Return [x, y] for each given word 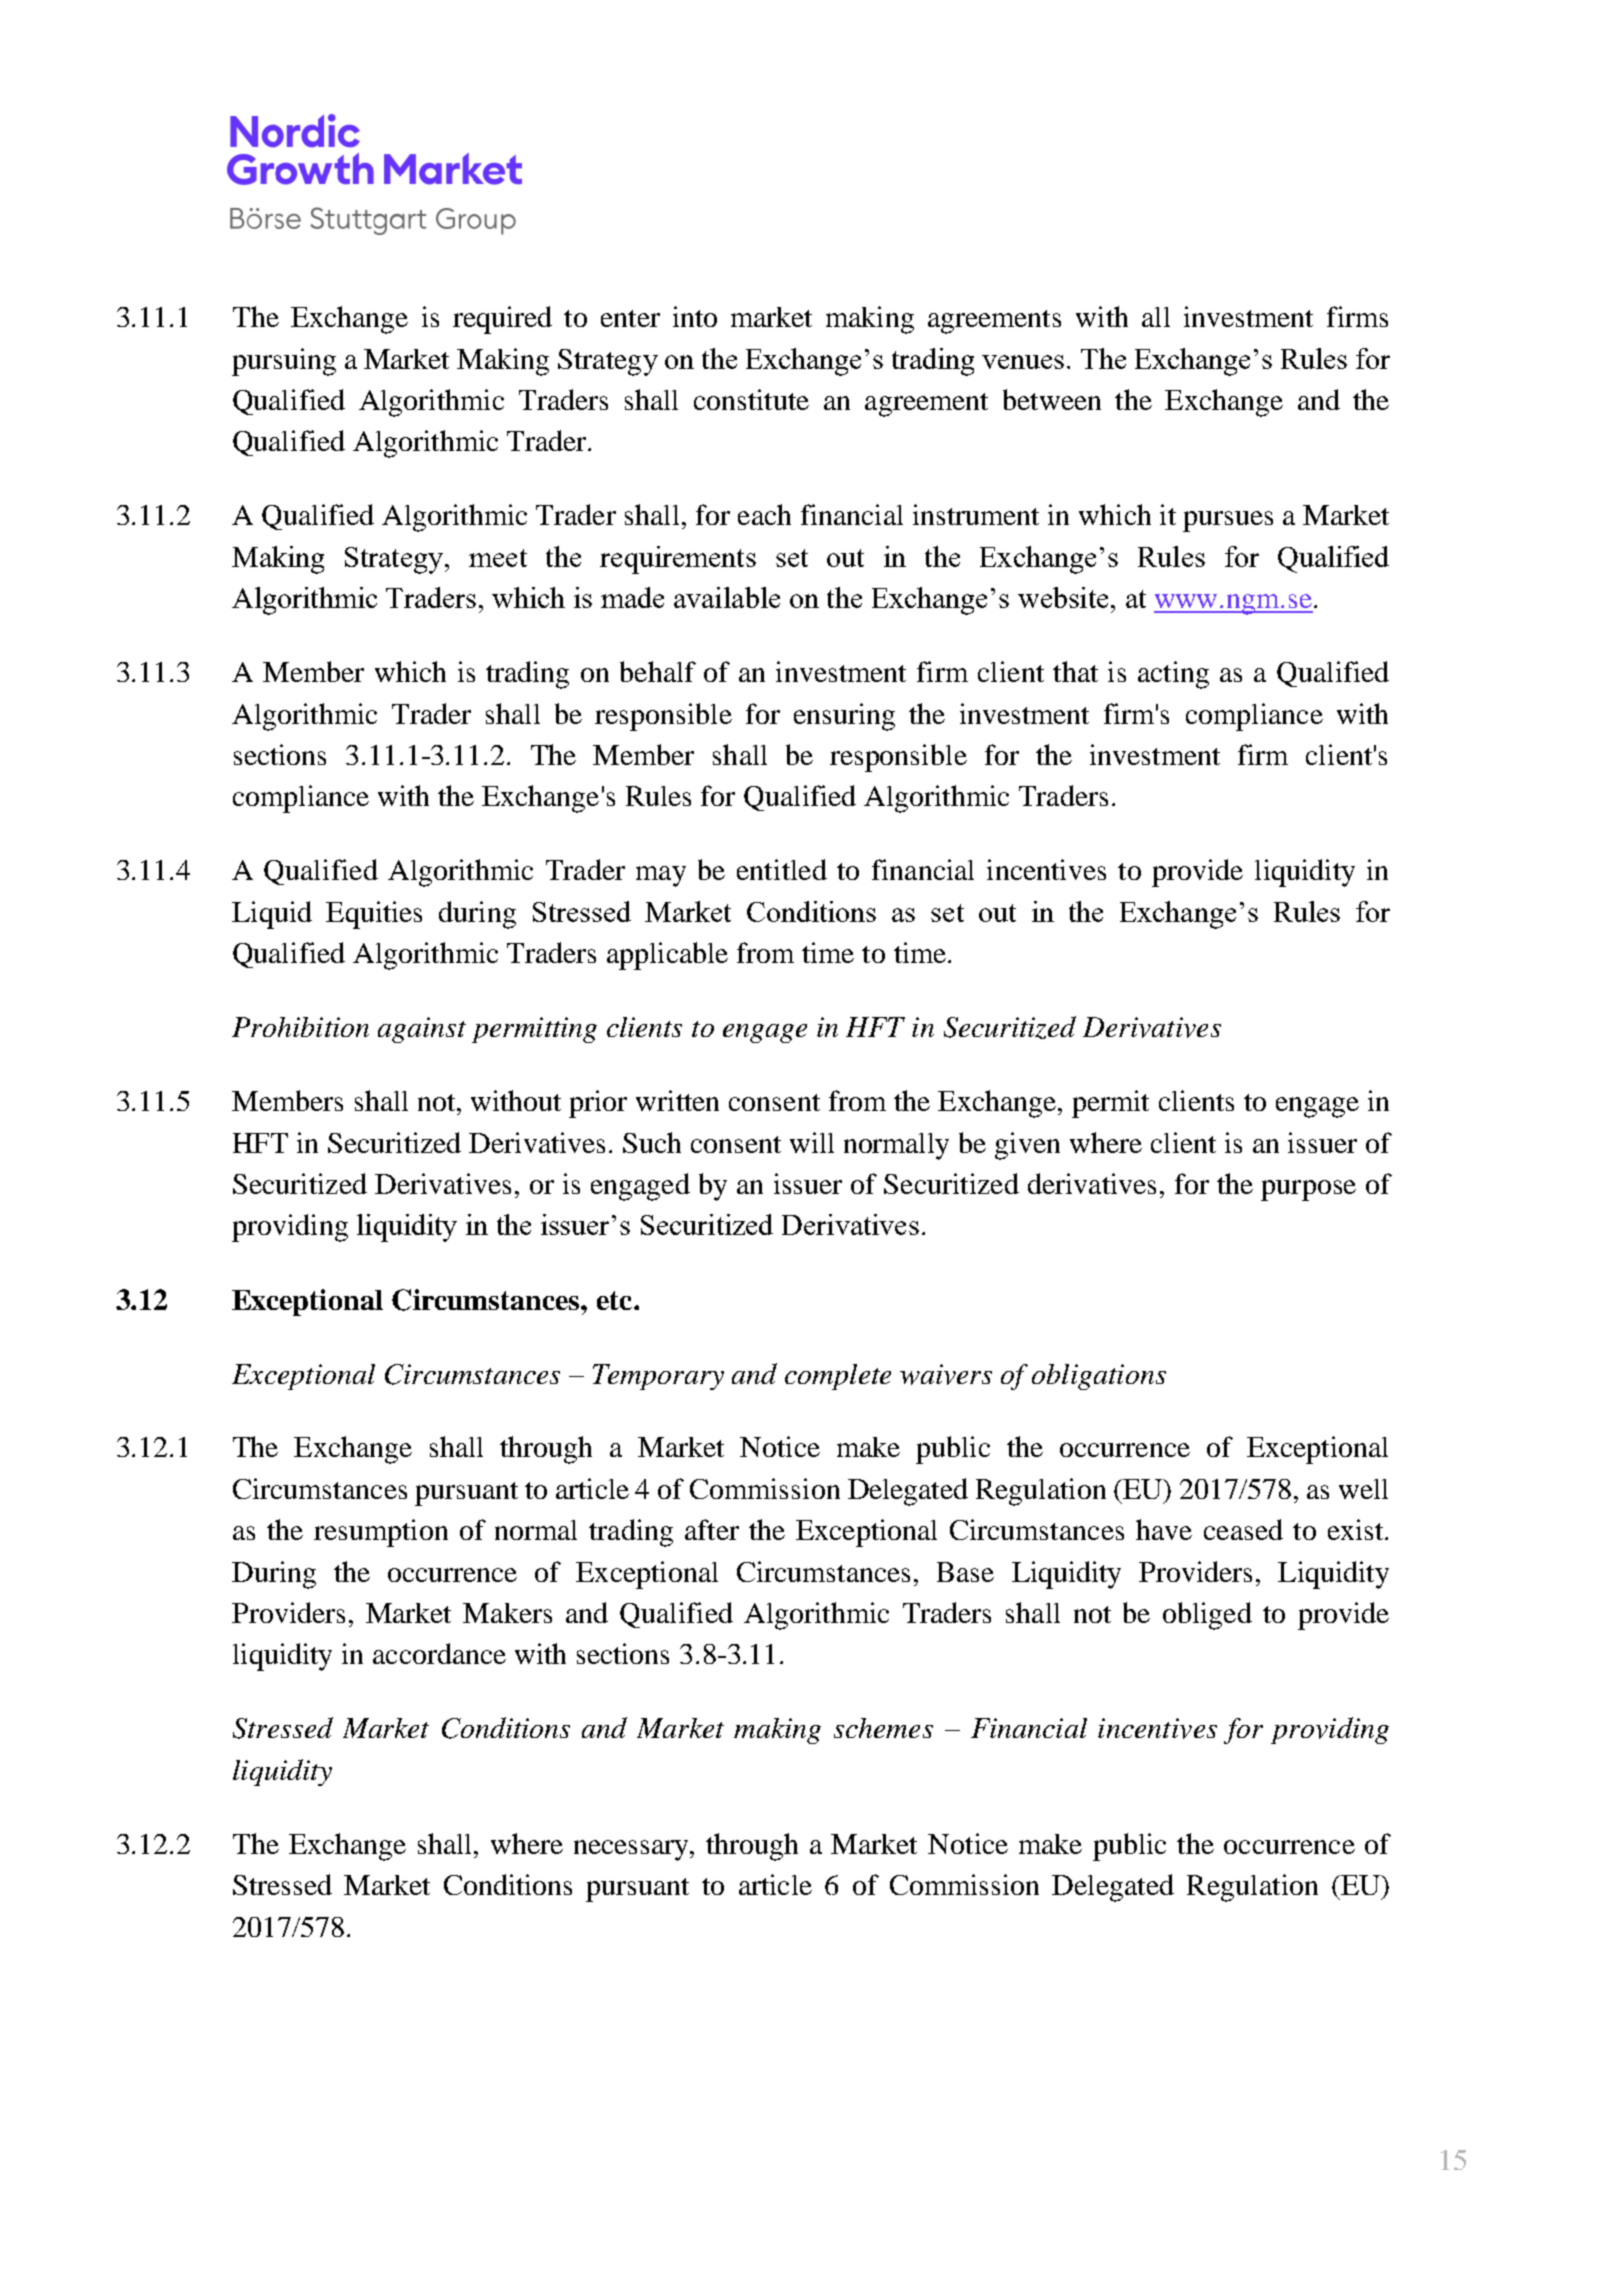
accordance [439, 1653]
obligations [1099, 1377]
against [422, 1030]
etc [616, 1300]
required [502, 320]
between [1052, 399]
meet [498, 558]
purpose [1308, 1190]
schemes [883, 1728]
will [812, 1142]
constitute [751, 399]
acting [1173, 675]
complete [838, 1377]
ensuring [844, 717]
